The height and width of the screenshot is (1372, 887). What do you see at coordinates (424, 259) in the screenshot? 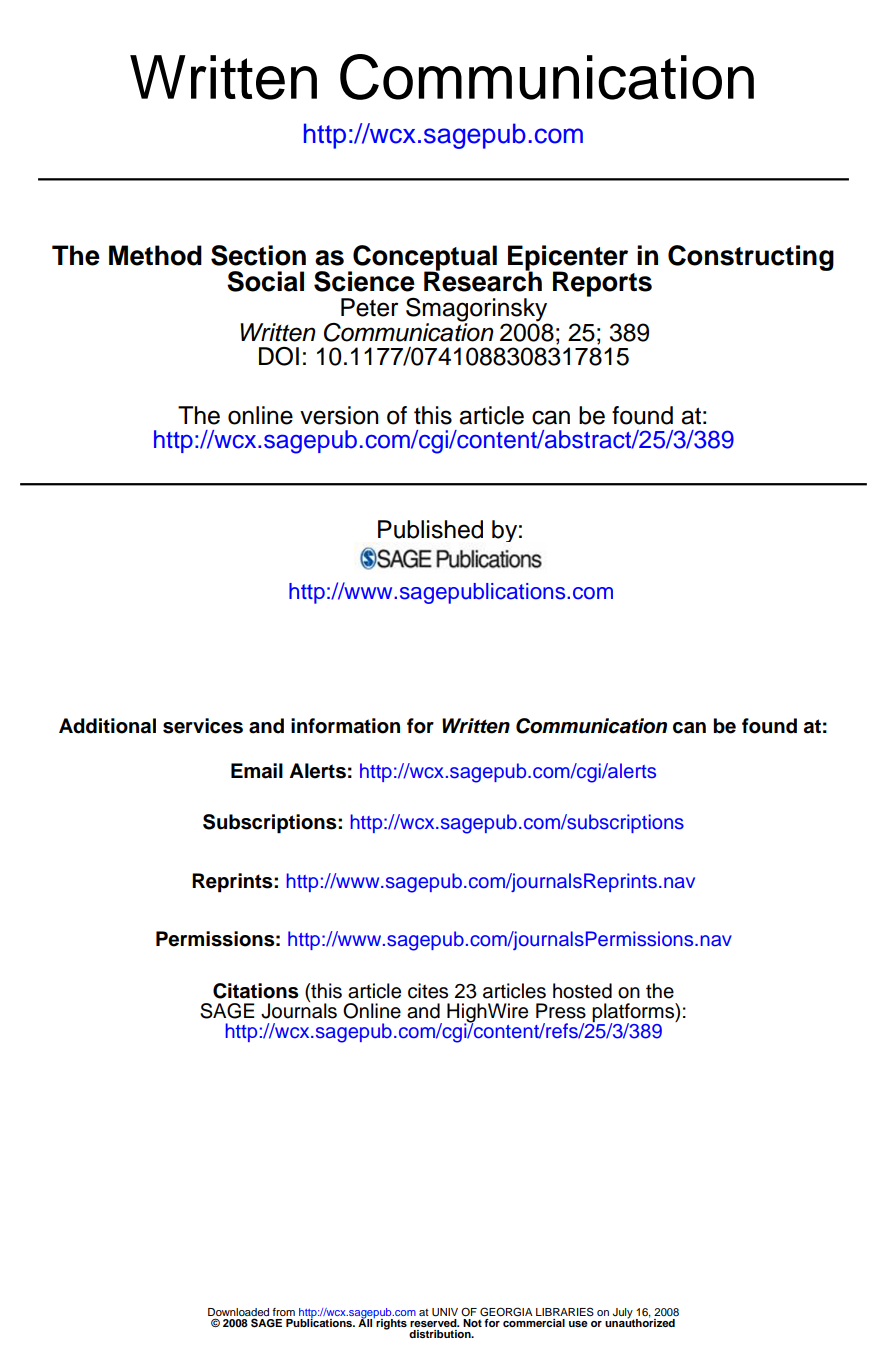
I see `Conceptual` at bounding box center [424, 259].
